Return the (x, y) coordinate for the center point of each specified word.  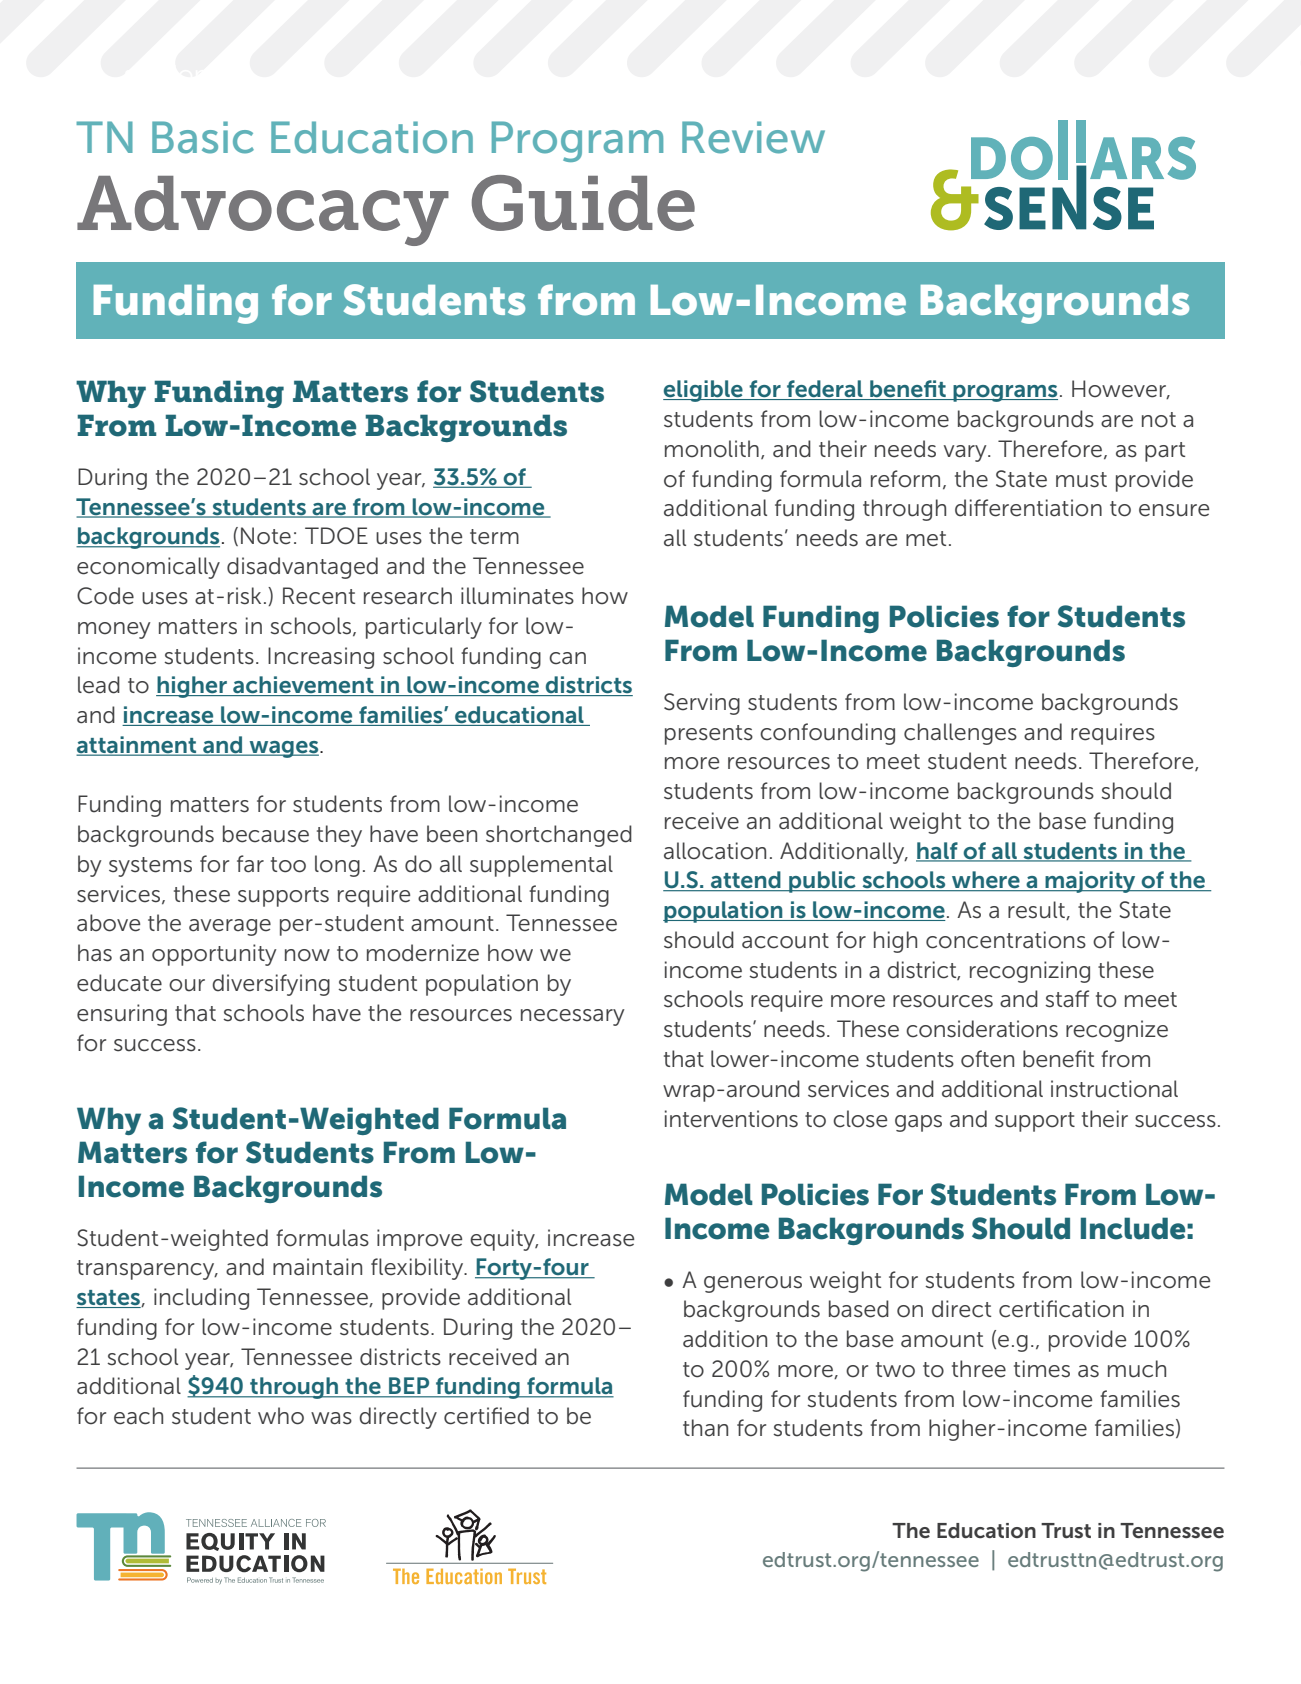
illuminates (517, 596)
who (281, 1416)
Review (753, 137)
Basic (203, 137)
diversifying (271, 985)
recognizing (1030, 972)
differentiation (1028, 508)
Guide (583, 203)
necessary (573, 1017)
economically (148, 568)
